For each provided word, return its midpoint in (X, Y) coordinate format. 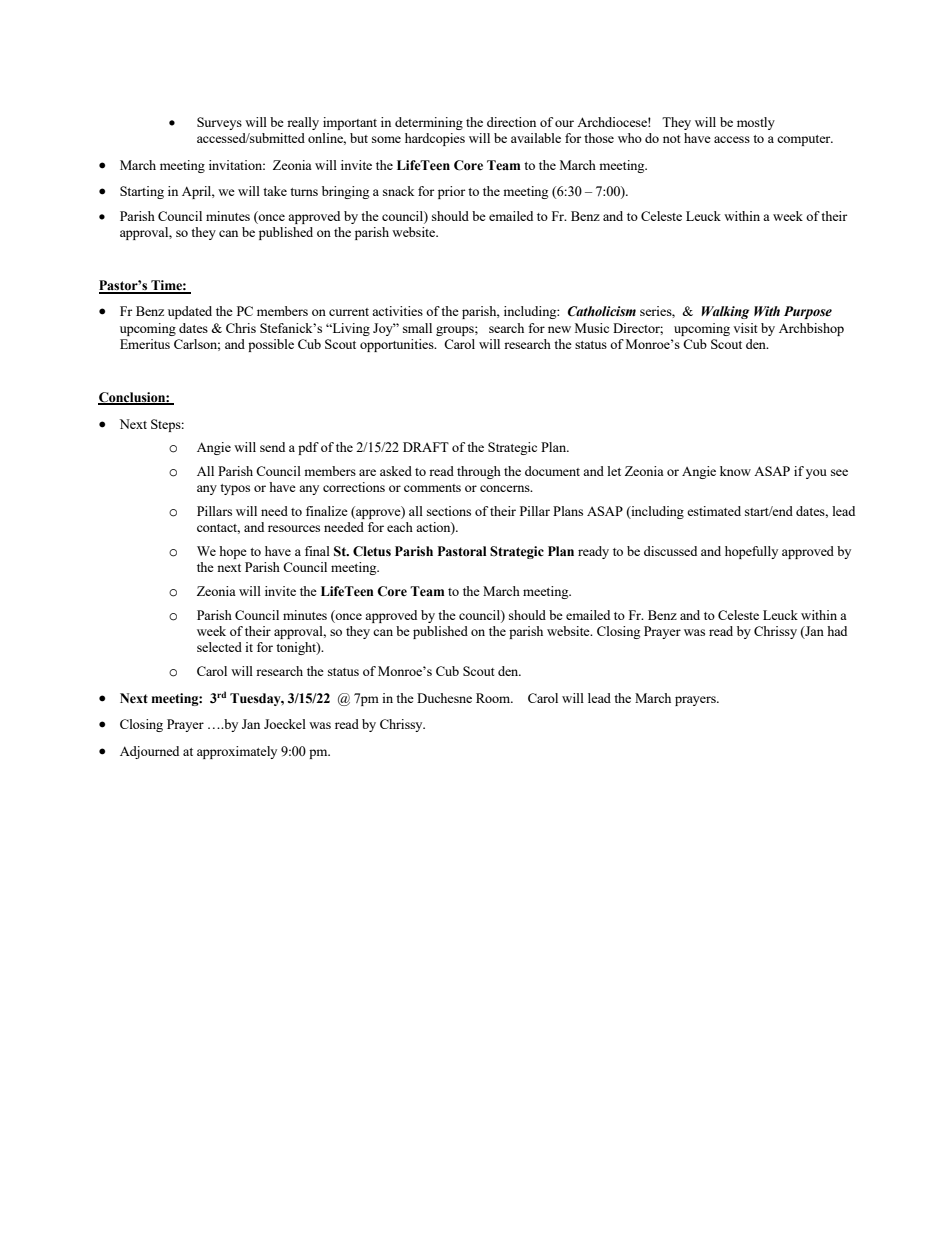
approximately (237, 752)
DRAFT (426, 447)
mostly (756, 123)
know (735, 471)
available (536, 138)
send (272, 447)
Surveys (219, 123)
